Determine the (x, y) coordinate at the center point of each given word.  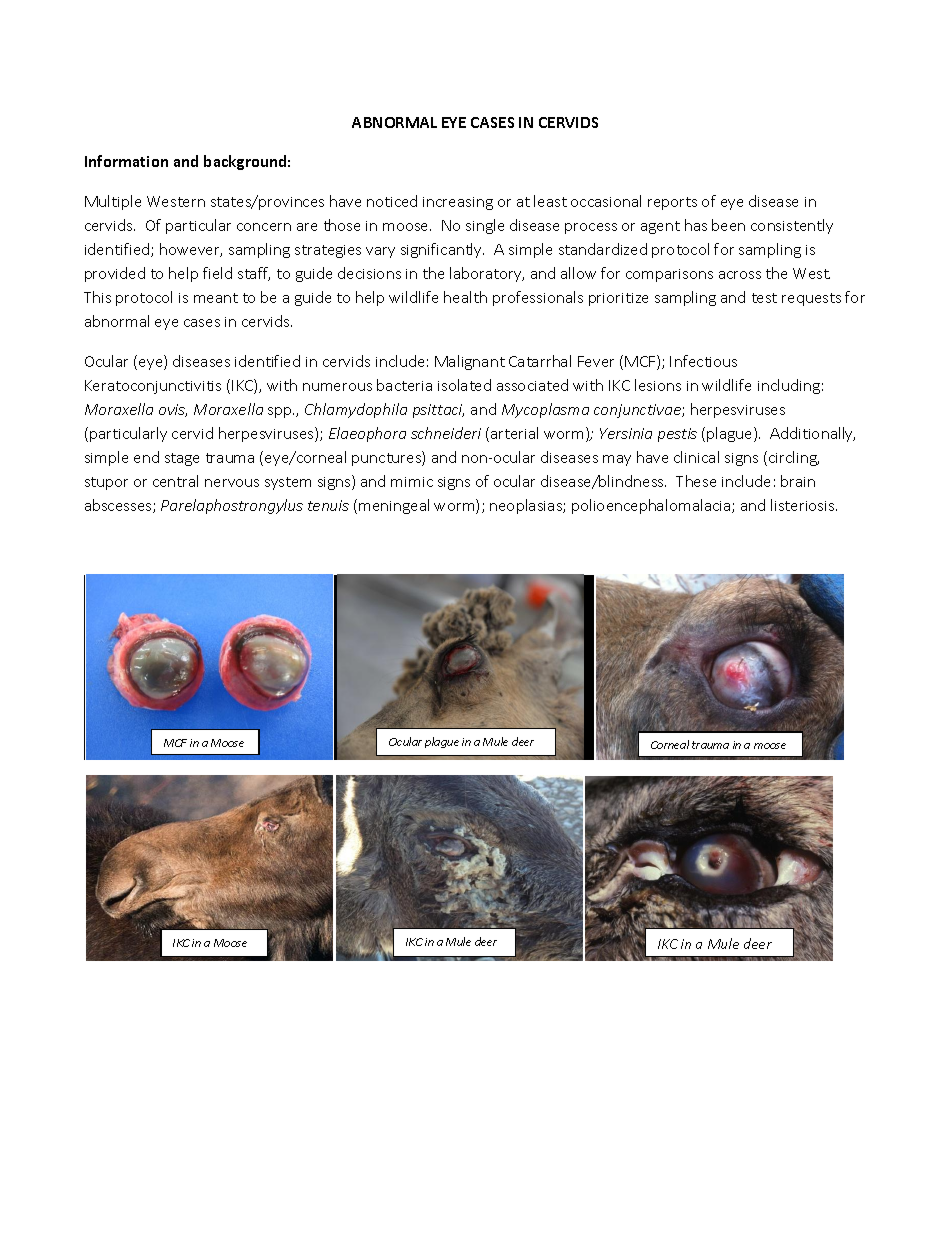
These (696, 481)
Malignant (470, 362)
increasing (458, 203)
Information (126, 161)
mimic (412, 482)
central (175, 481)
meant (216, 298)
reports (672, 203)
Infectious (703, 361)
